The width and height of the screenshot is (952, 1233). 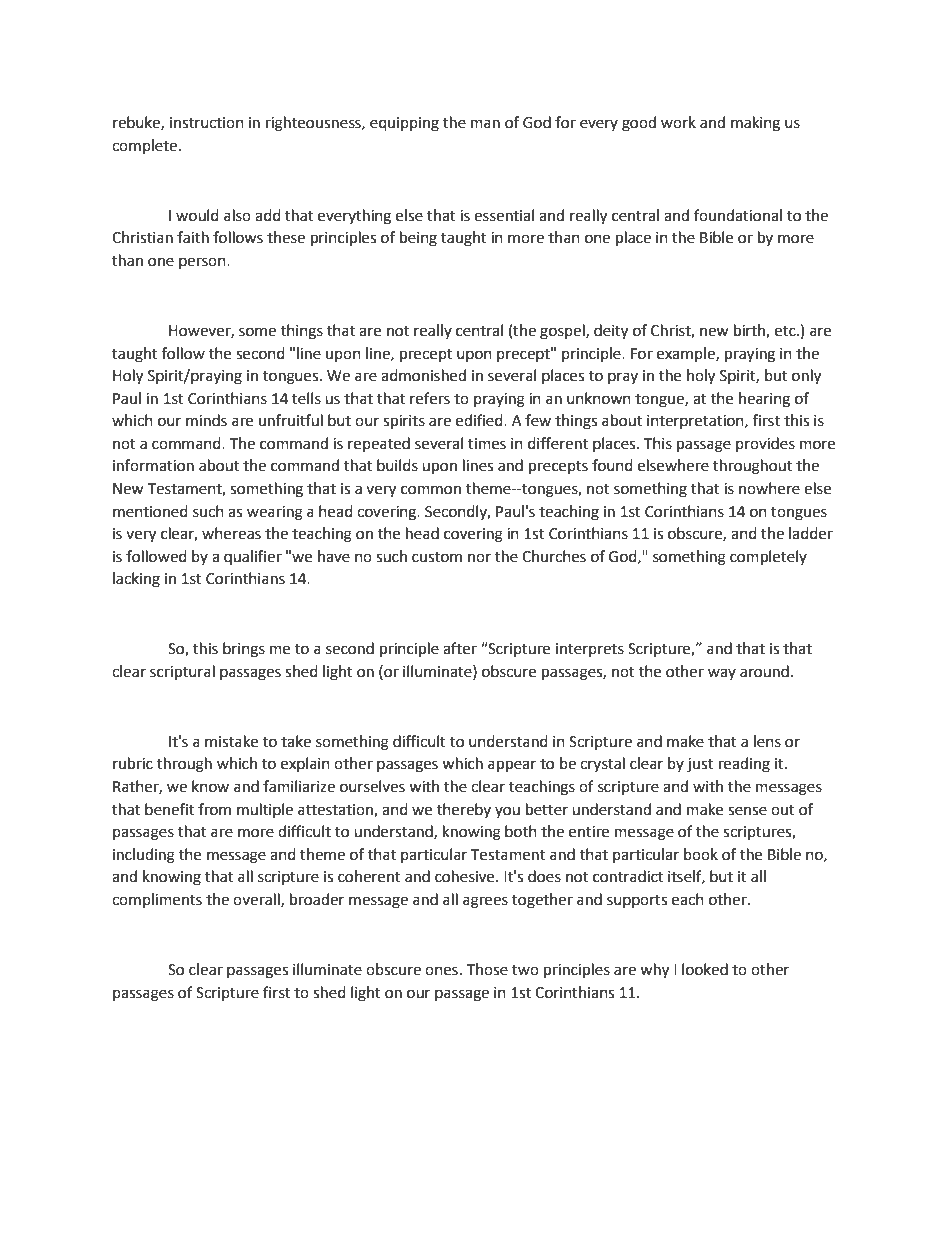 What do you see at coordinates (182, 673) in the screenshot?
I see `scriptural` at bounding box center [182, 673].
